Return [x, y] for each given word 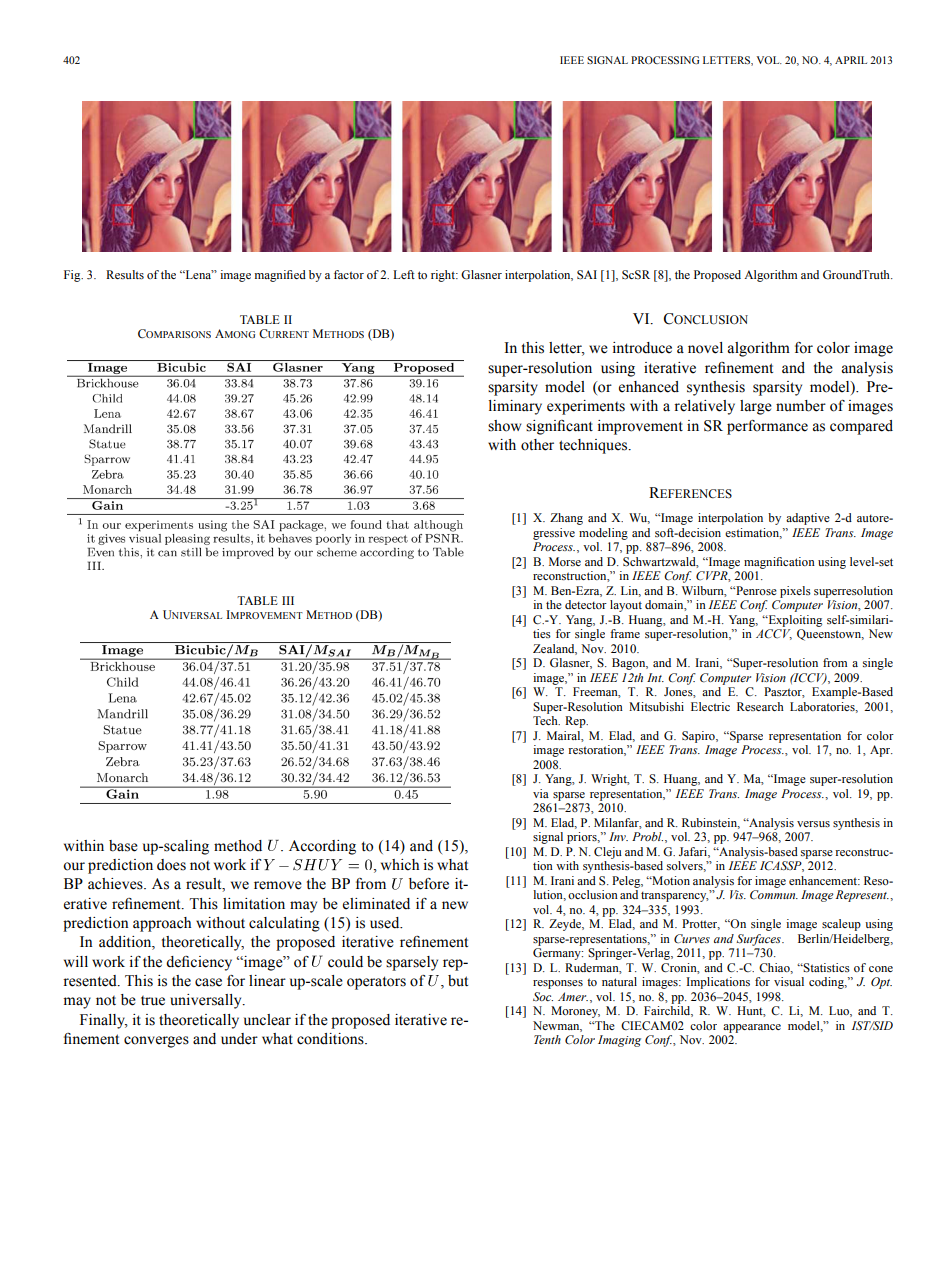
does [171, 865]
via [541, 793]
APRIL [851, 60]
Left [404, 274]
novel [705, 348]
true [153, 1001]
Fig [73, 276]
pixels [795, 592]
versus [813, 824]
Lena [198, 274]
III [288, 600]
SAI [587, 275]
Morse [565, 561]
